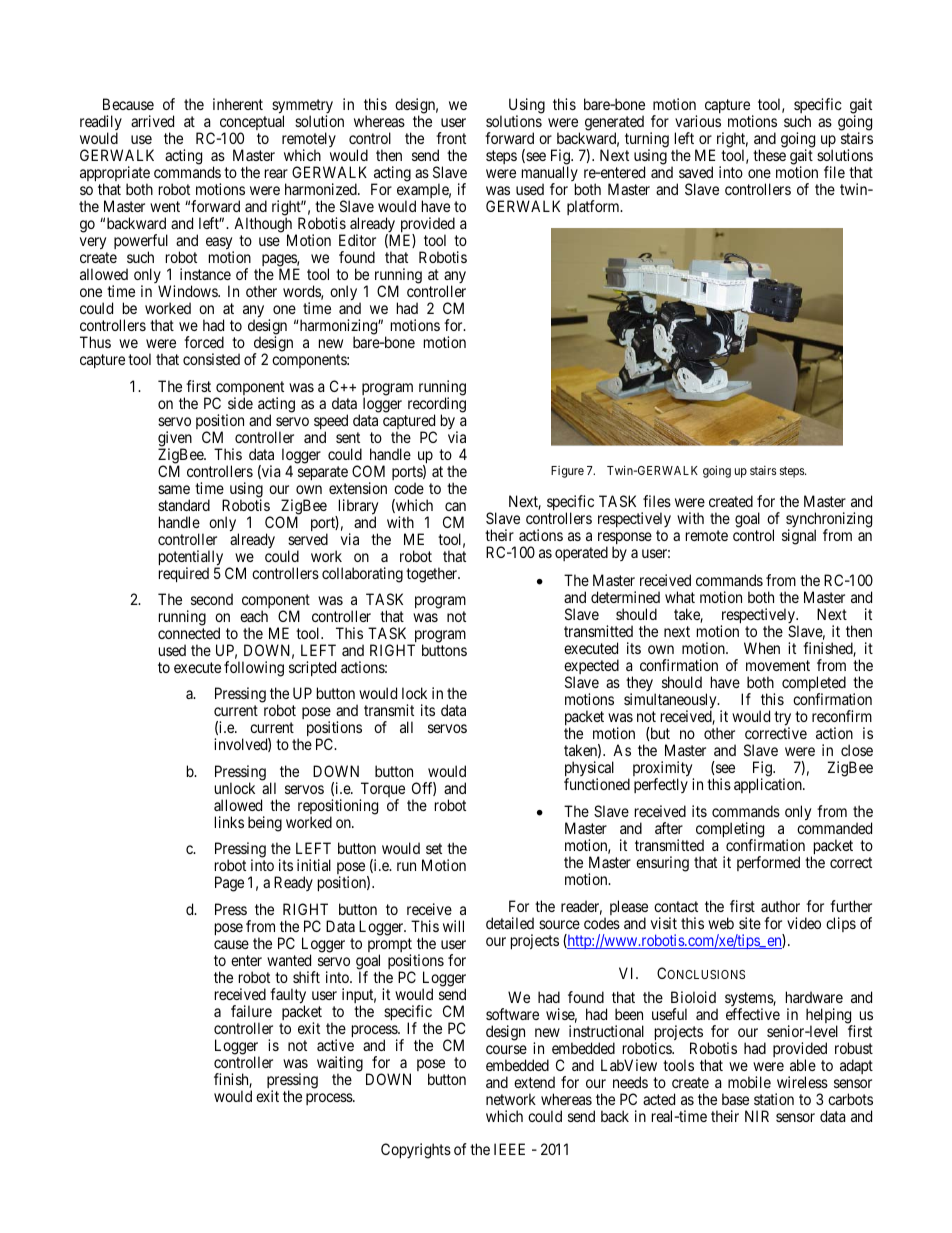 The height and width of the document is (1233, 952). What do you see at coordinates (240, 403) in the document?
I see `side` at bounding box center [240, 403].
